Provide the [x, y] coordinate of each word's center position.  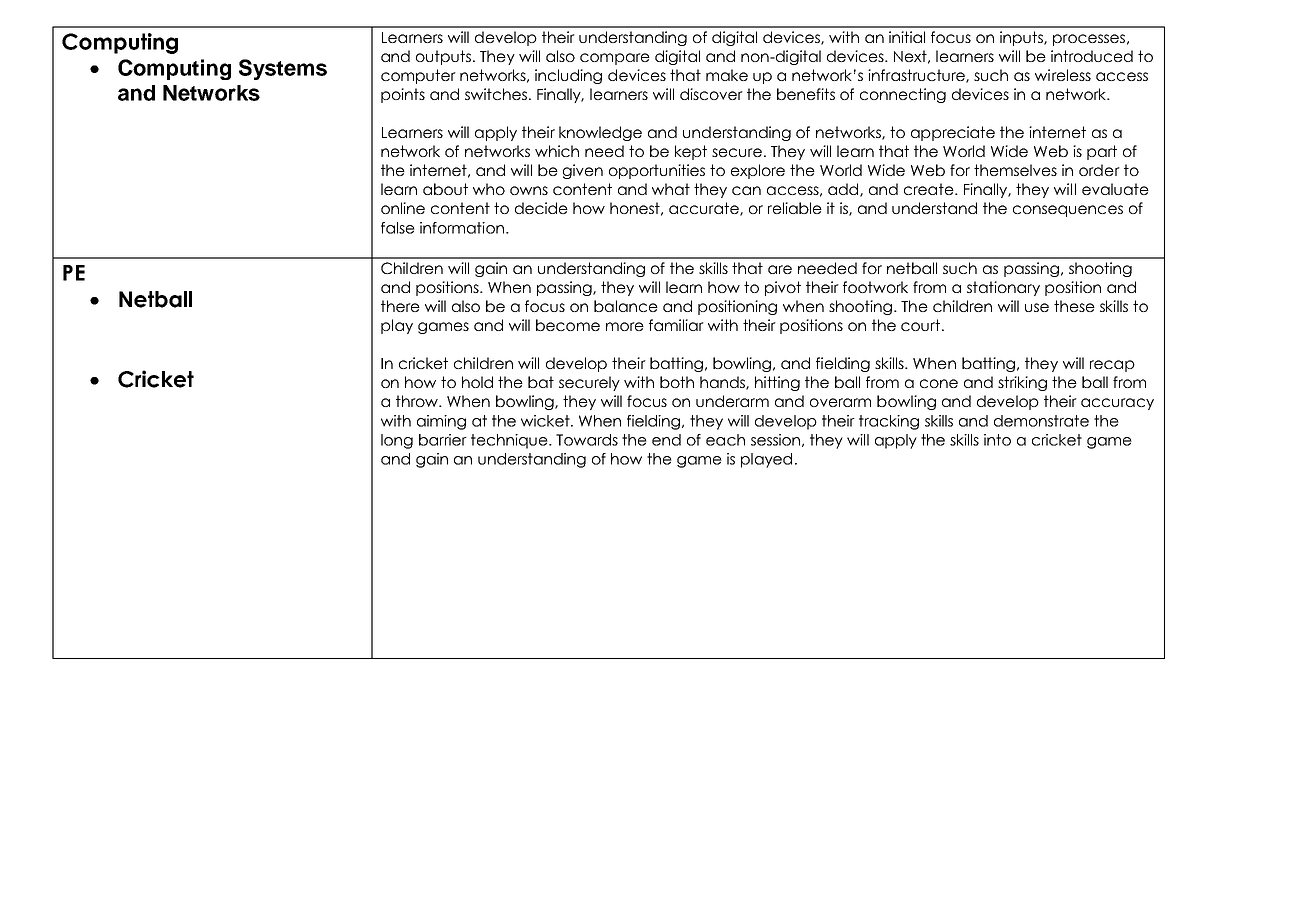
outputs [443, 57]
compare [615, 59]
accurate [705, 209]
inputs [1022, 38]
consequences [1068, 211]
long [397, 441]
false [398, 228]
